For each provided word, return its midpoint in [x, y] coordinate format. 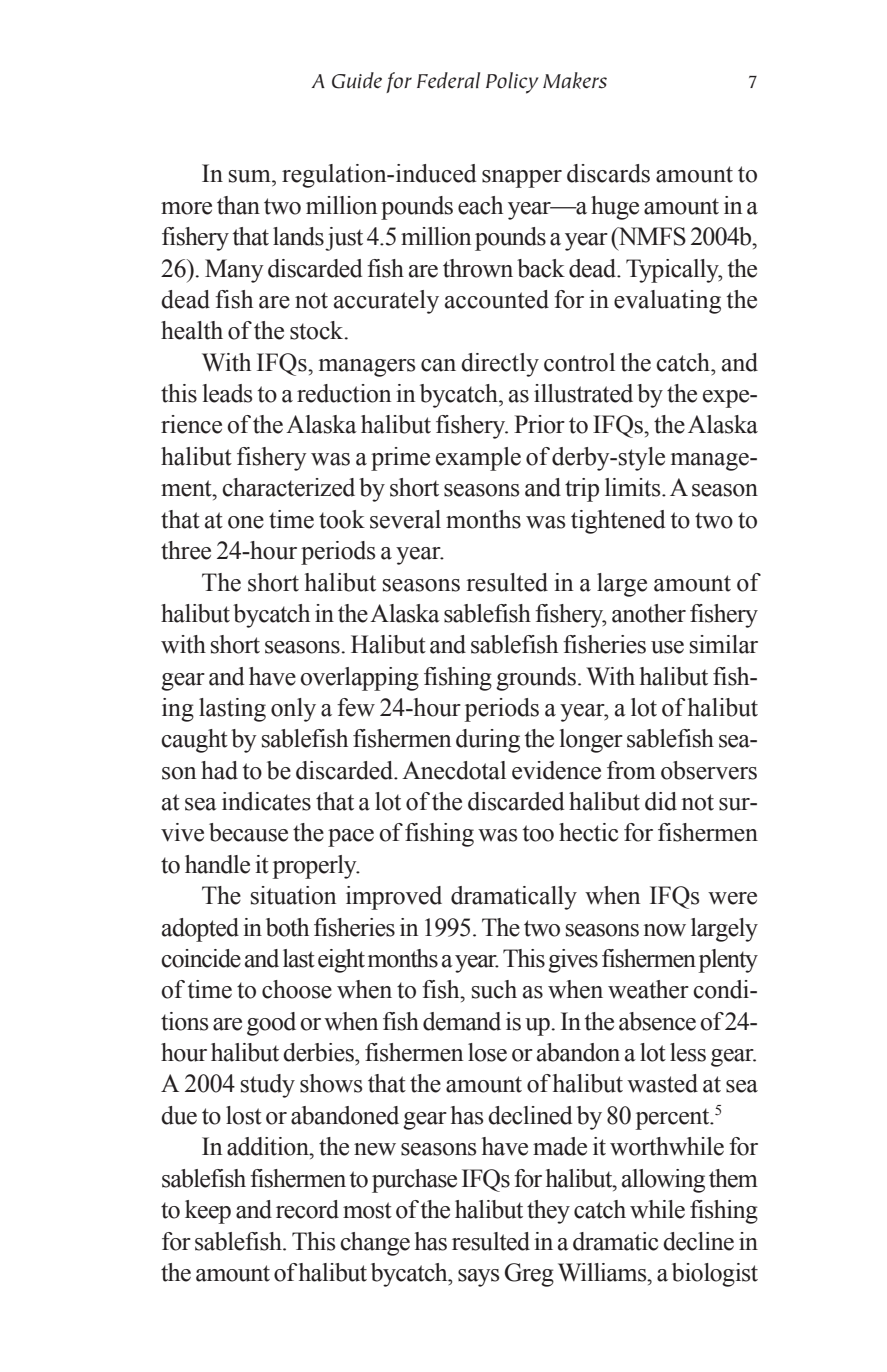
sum [251, 176]
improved [394, 898]
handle [217, 864]
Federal [448, 80]
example [478, 459]
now [664, 930]
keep [208, 1212]
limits [634, 487]
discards [608, 173]
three [186, 550]
